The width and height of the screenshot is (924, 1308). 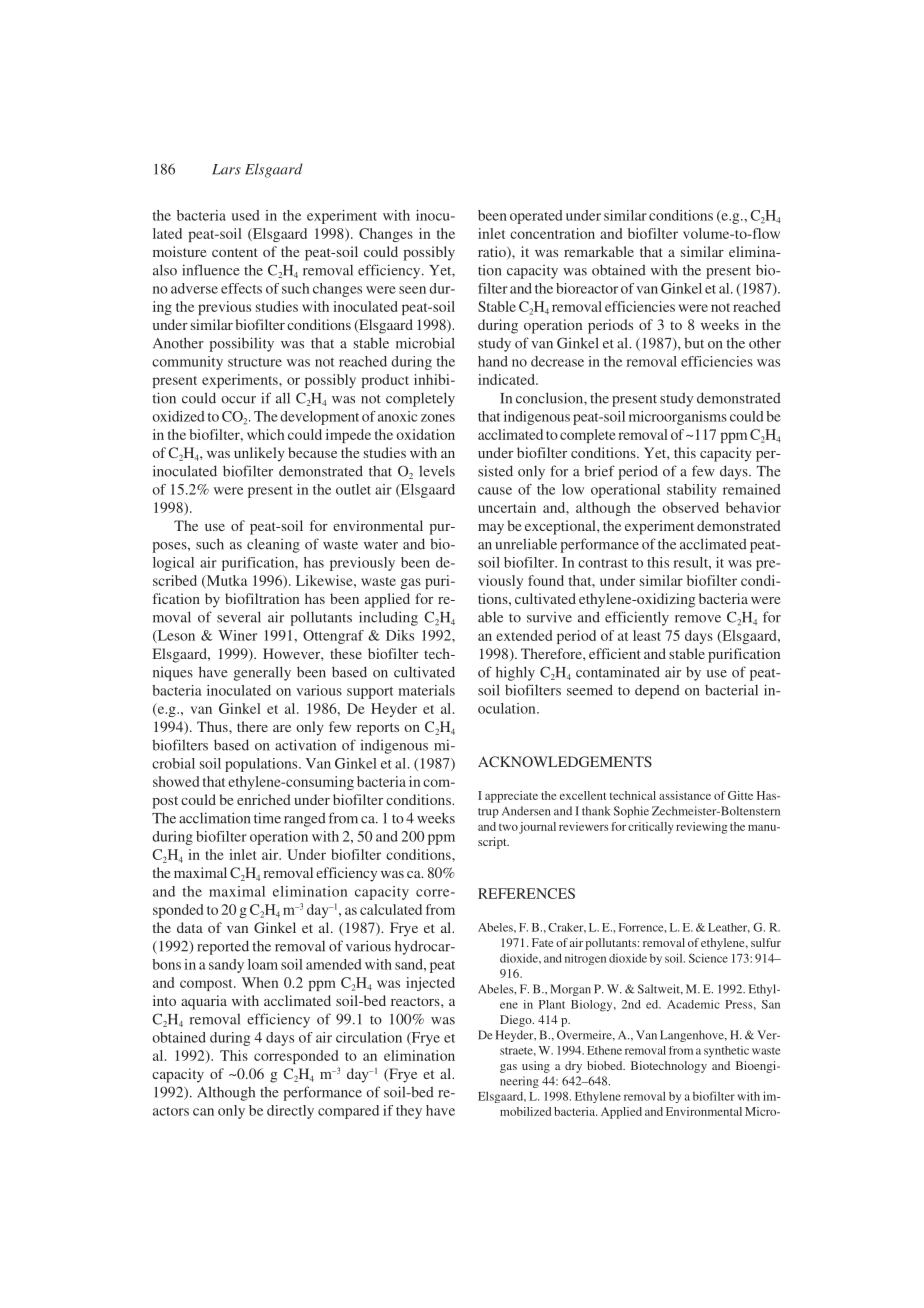 What do you see at coordinates (692, 491) in the screenshot?
I see `stability` at bounding box center [692, 491].
